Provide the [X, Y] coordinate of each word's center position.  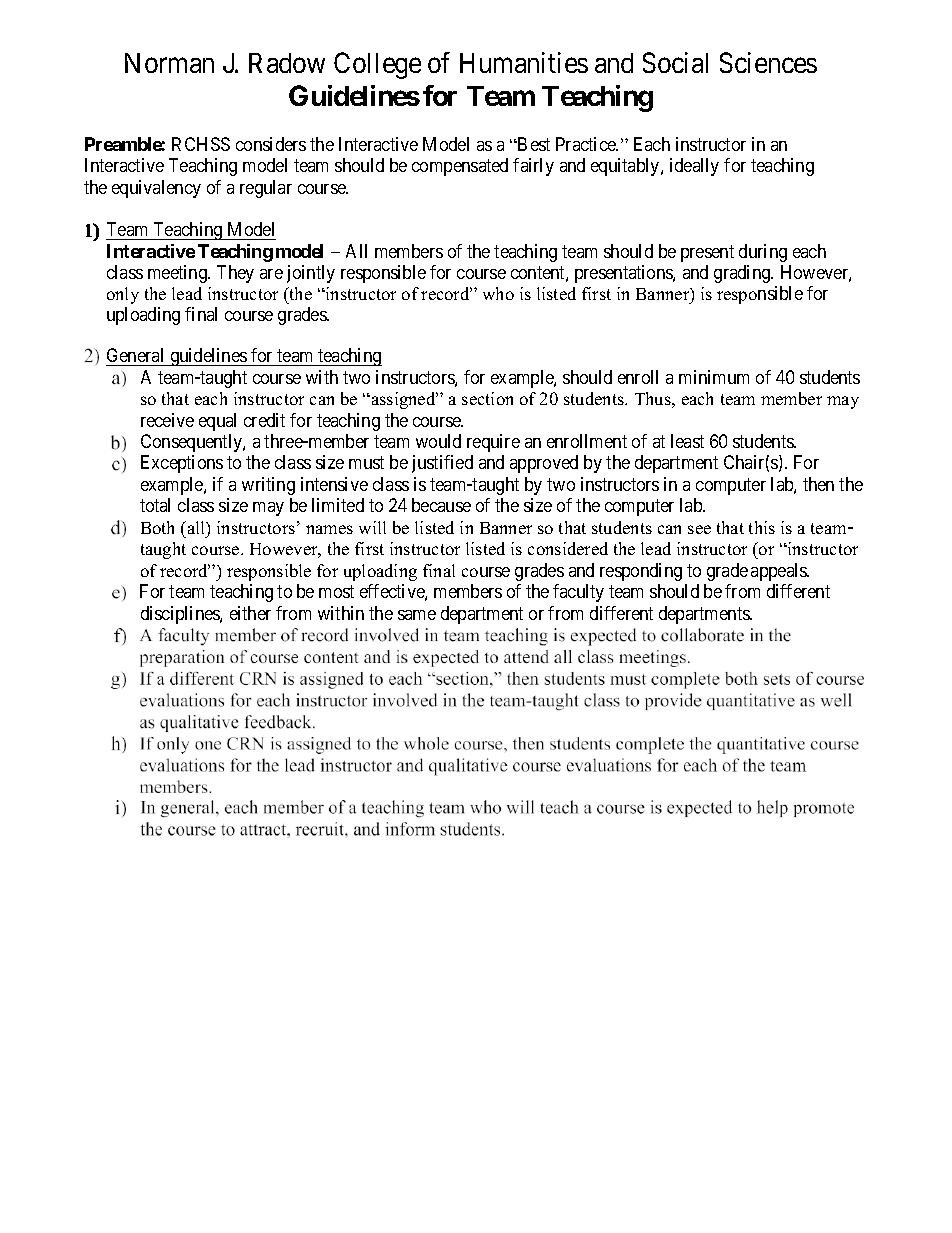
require [493, 443]
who [498, 293]
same [417, 615]
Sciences [768, 62]
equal [217, 422]
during [763, 253]
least [687, 441]
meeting [178, 274]
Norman [169, 63]
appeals [779, 572]
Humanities [524, 62]
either [250, 613]
